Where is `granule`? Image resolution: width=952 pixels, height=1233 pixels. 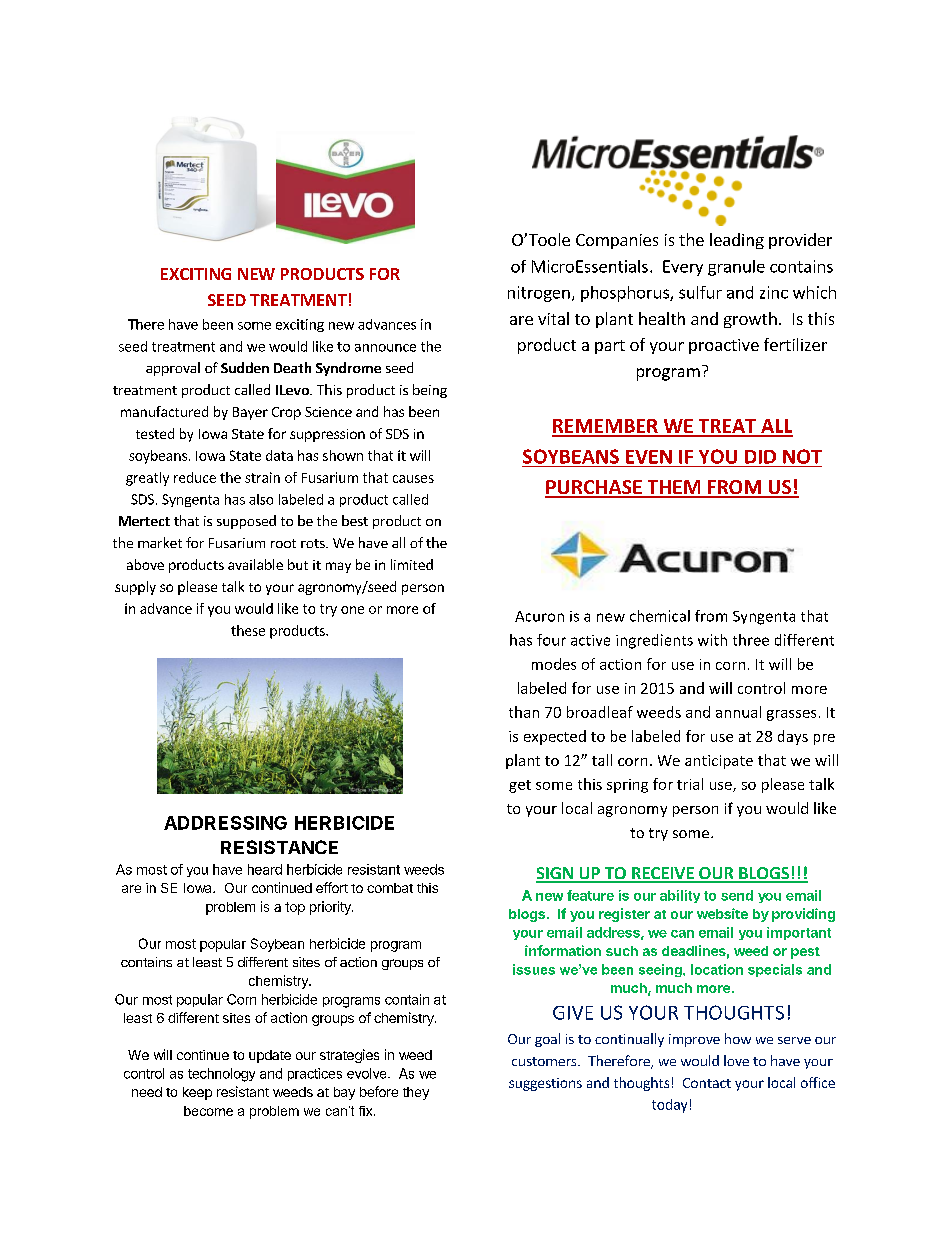
granule is located at coordinates (736, 268).
